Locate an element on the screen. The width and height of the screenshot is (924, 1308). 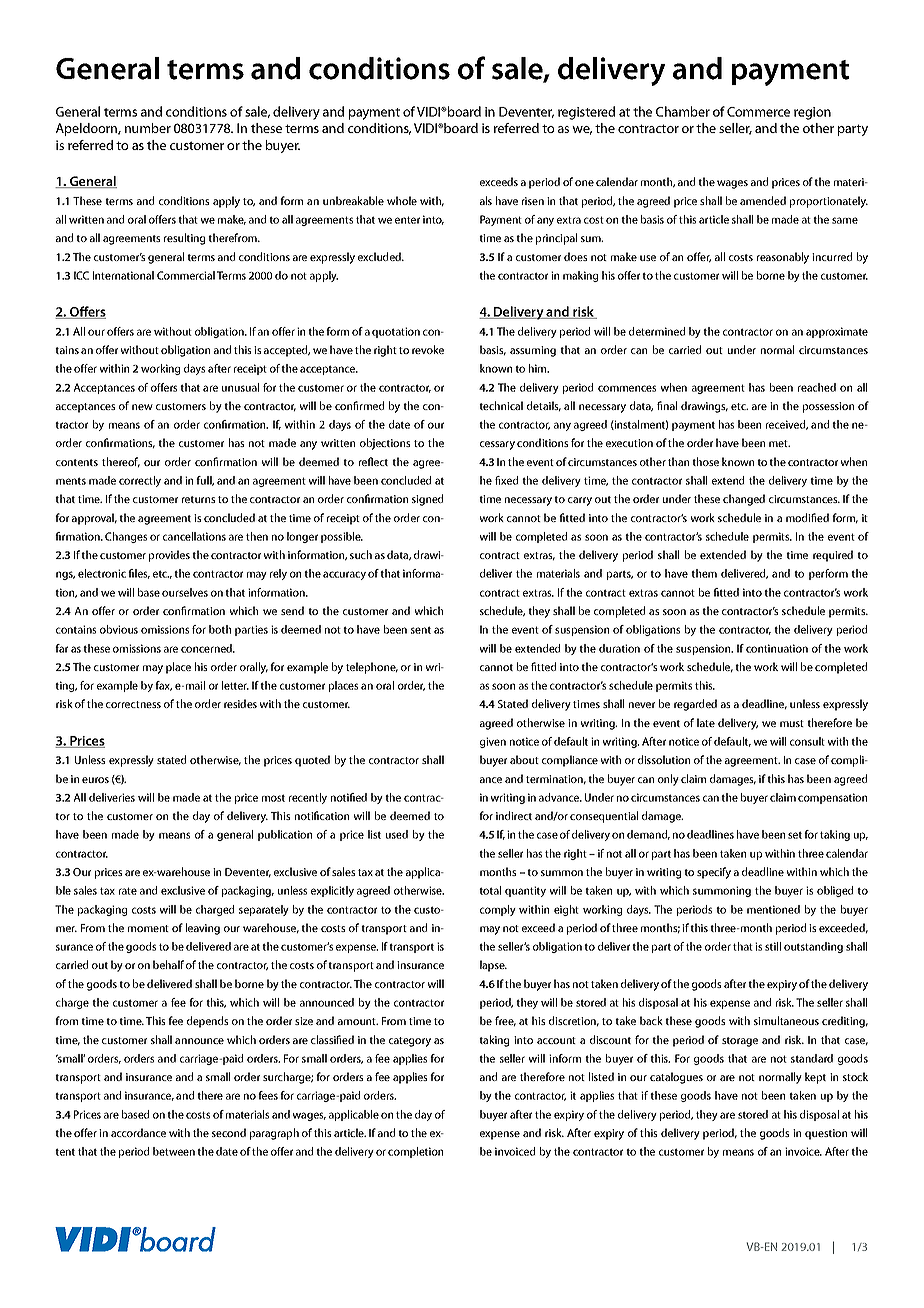
correctly is located at coordinates (140, 481).
